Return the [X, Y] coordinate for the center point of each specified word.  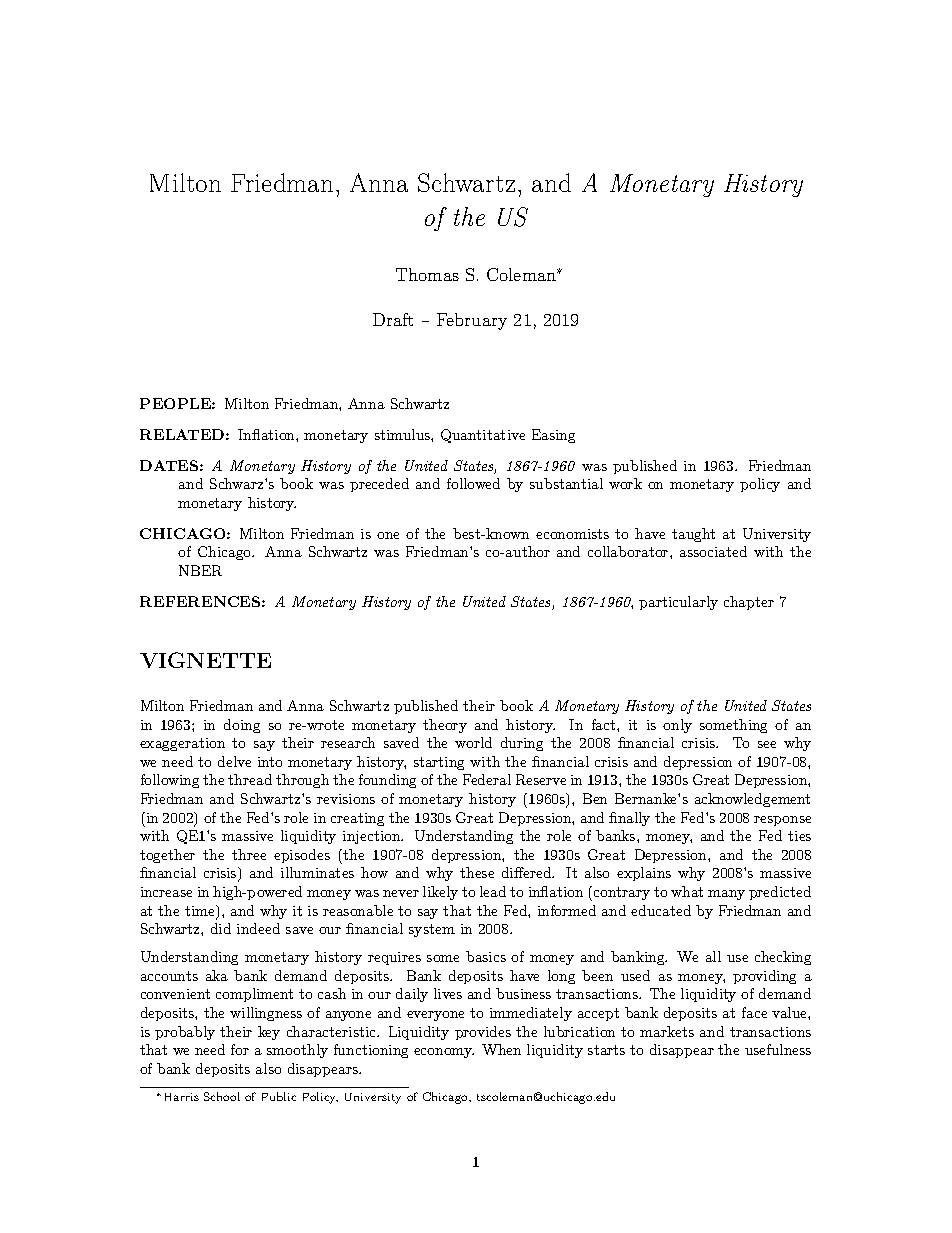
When [501, 1049]
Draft [393, 319]
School [222, 1096]
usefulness [778, 1049]
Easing [553, 436]
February [472, 321]
